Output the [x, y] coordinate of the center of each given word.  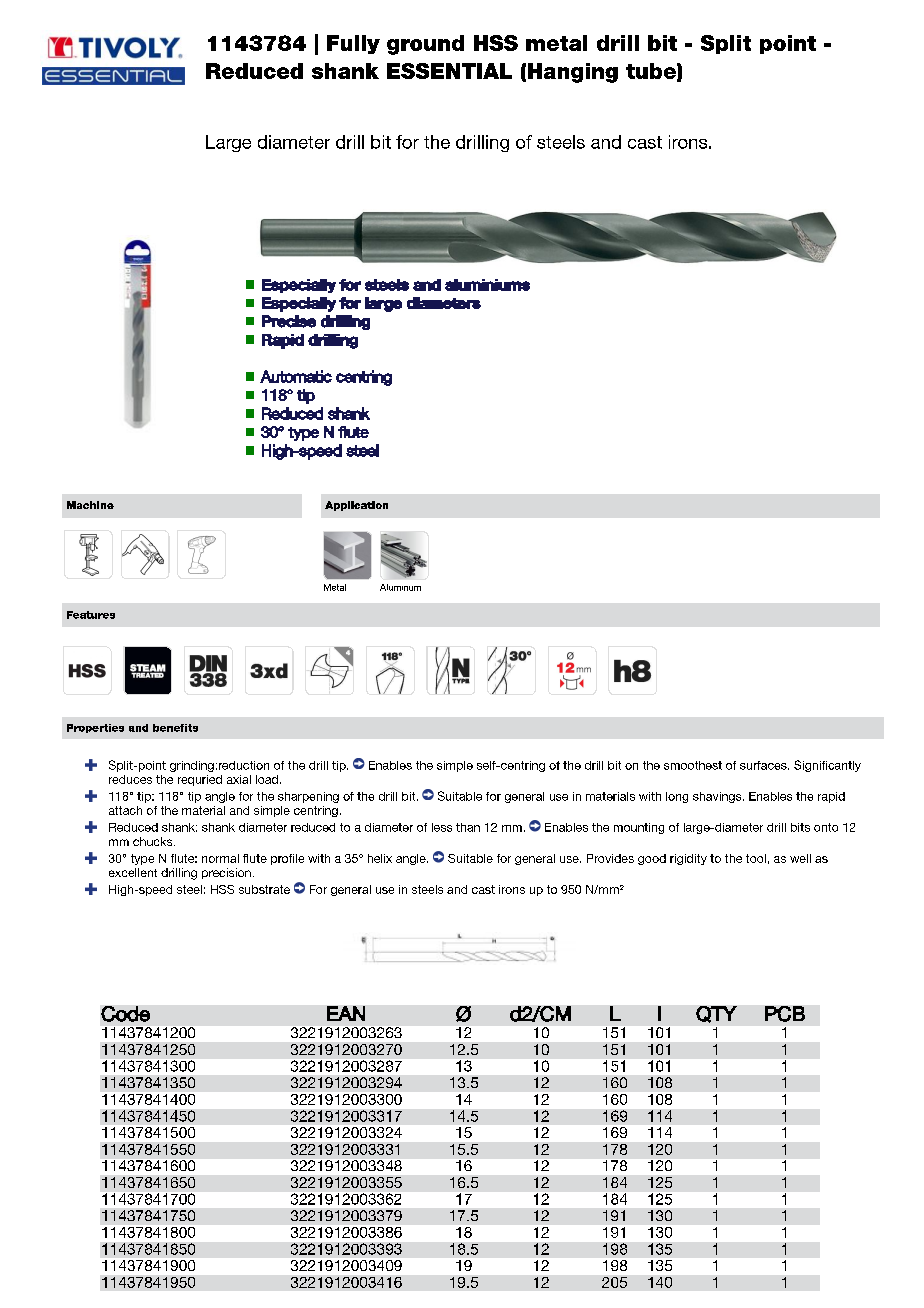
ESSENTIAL [449, 71]
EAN [346, 1013]
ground [425, 45]
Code [125, 1014]
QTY [716, 1014]
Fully [353, 44]
